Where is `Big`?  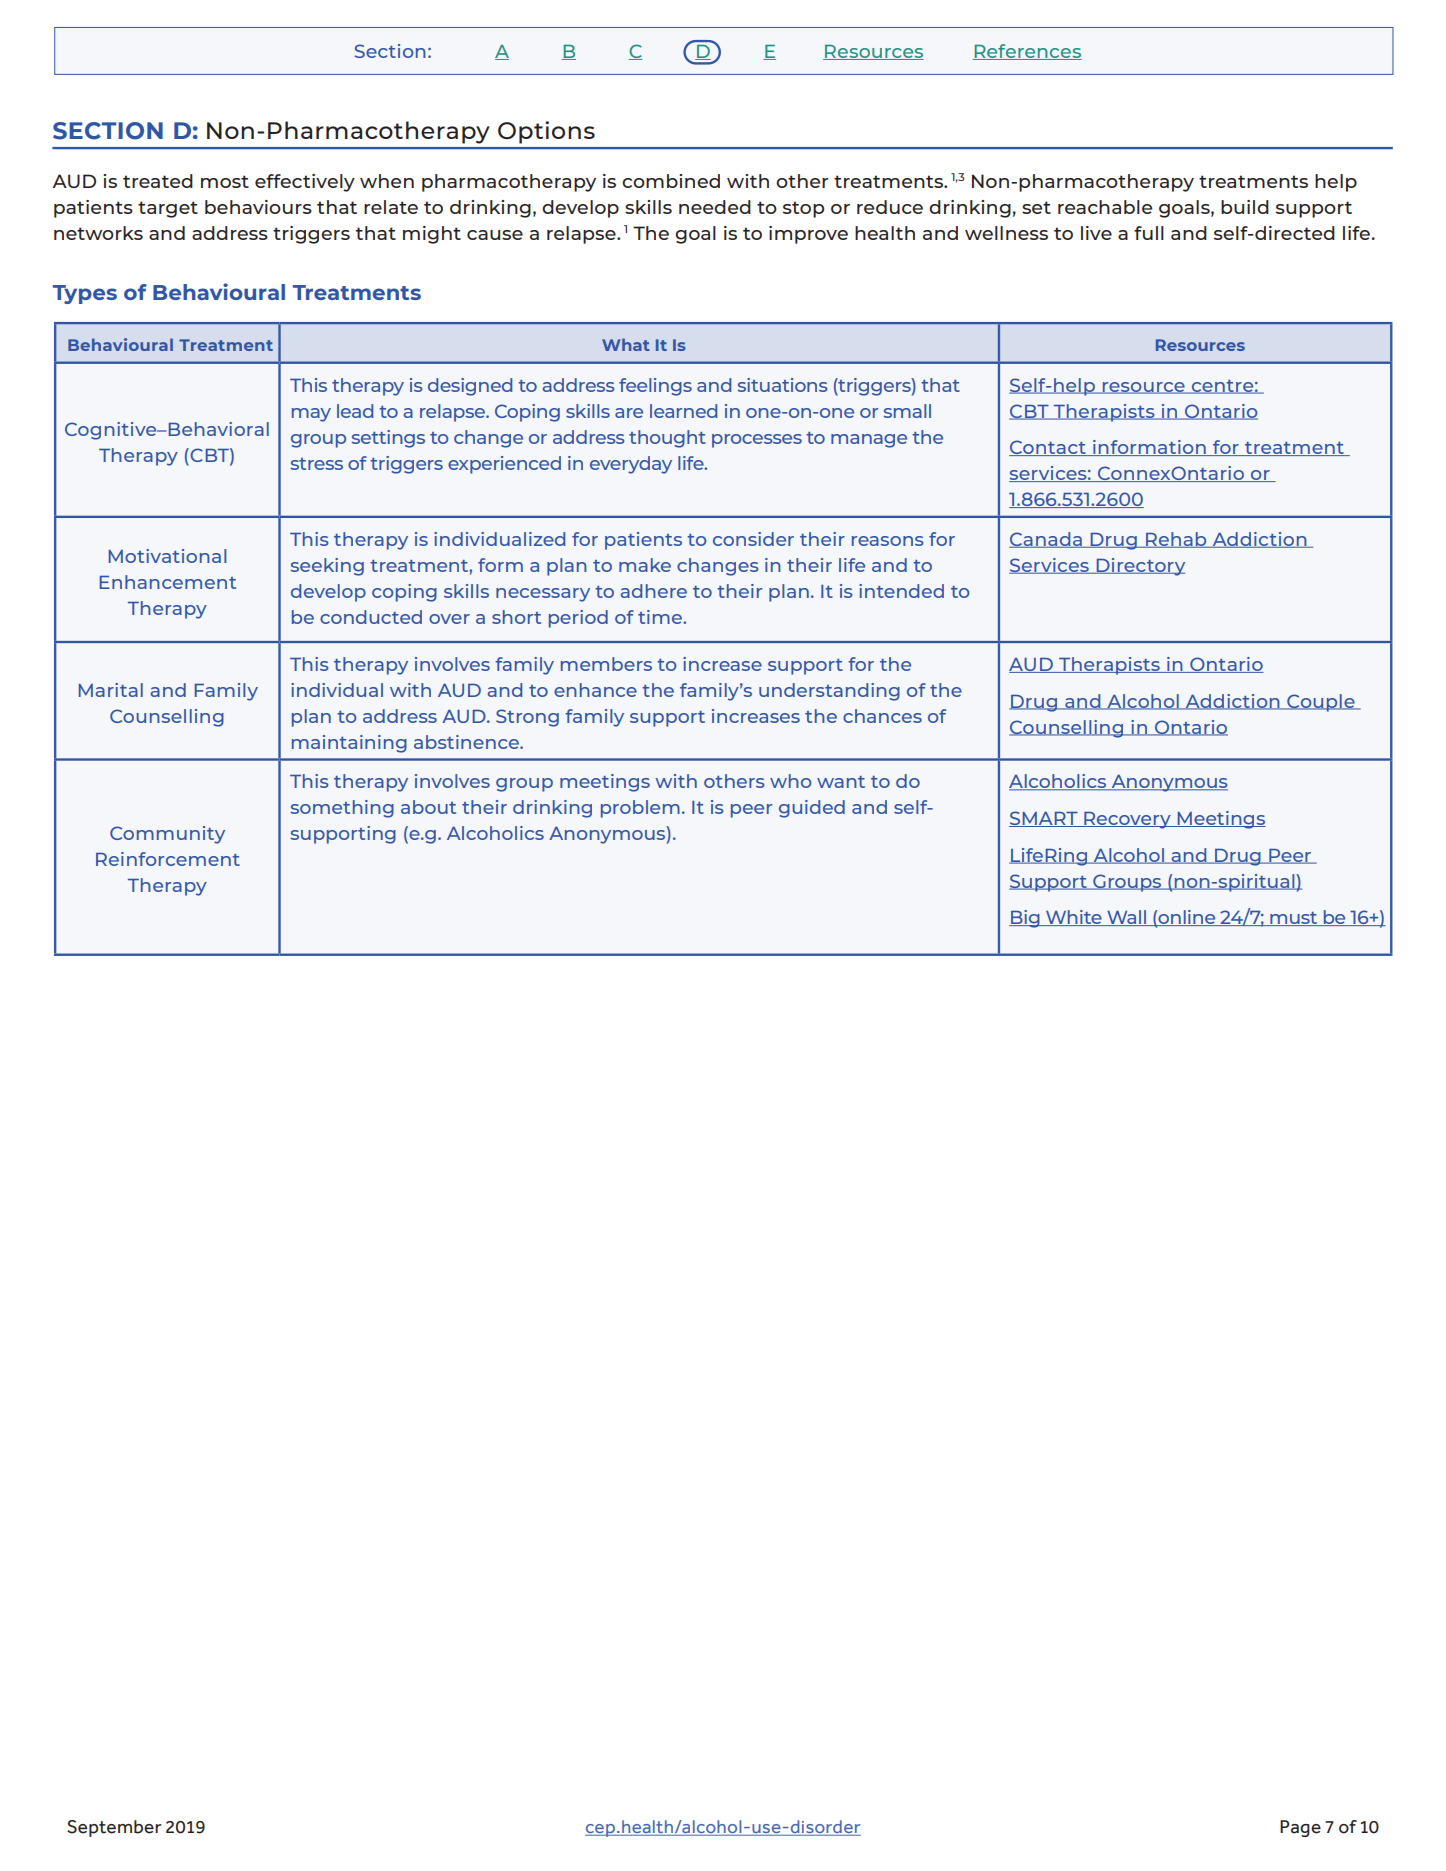
Big is located at coordinates (1025, 919).
